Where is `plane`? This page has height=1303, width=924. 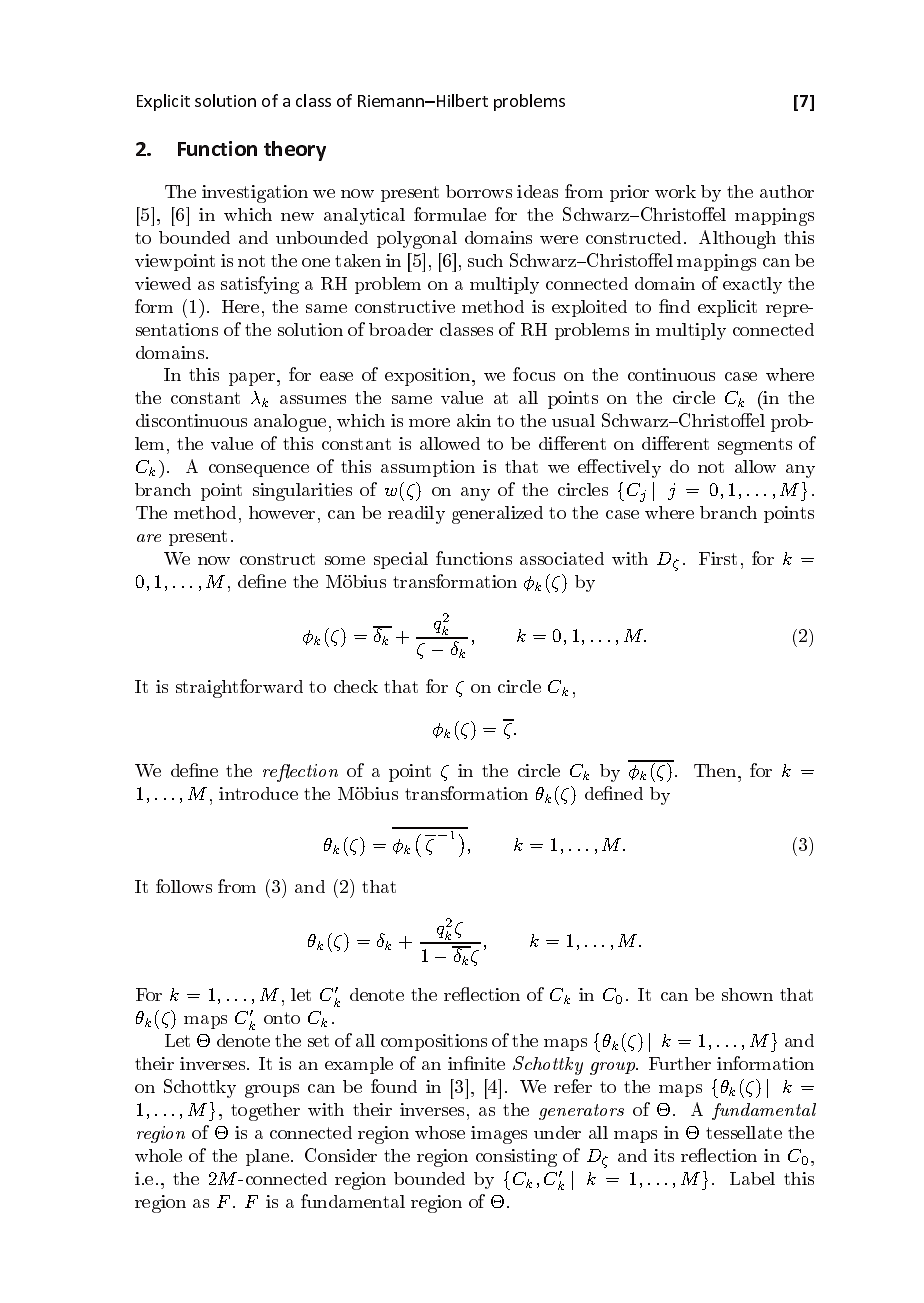 plane is located at coordinates (269, 1157).
